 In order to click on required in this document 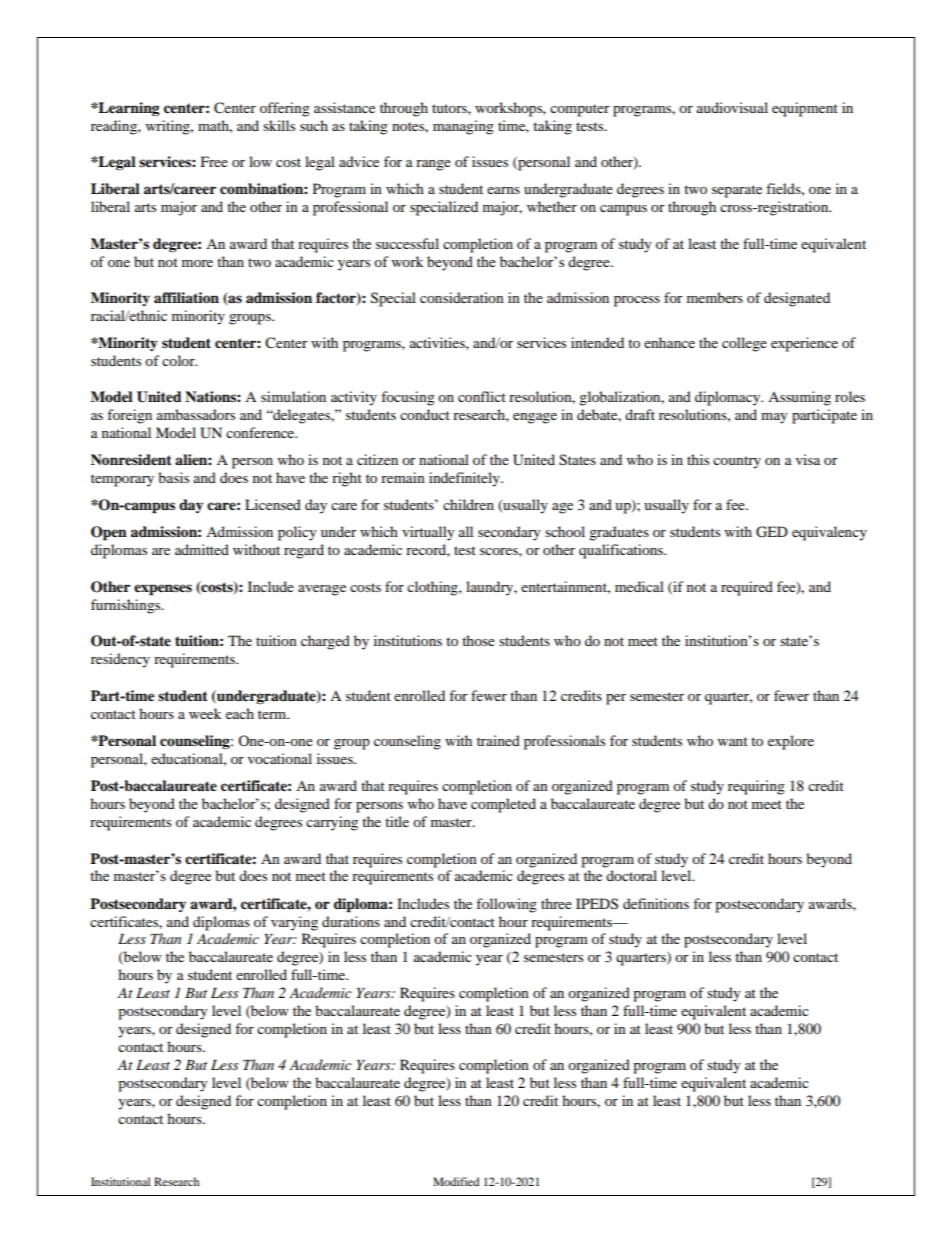, I will do `click(747, 588)`.
